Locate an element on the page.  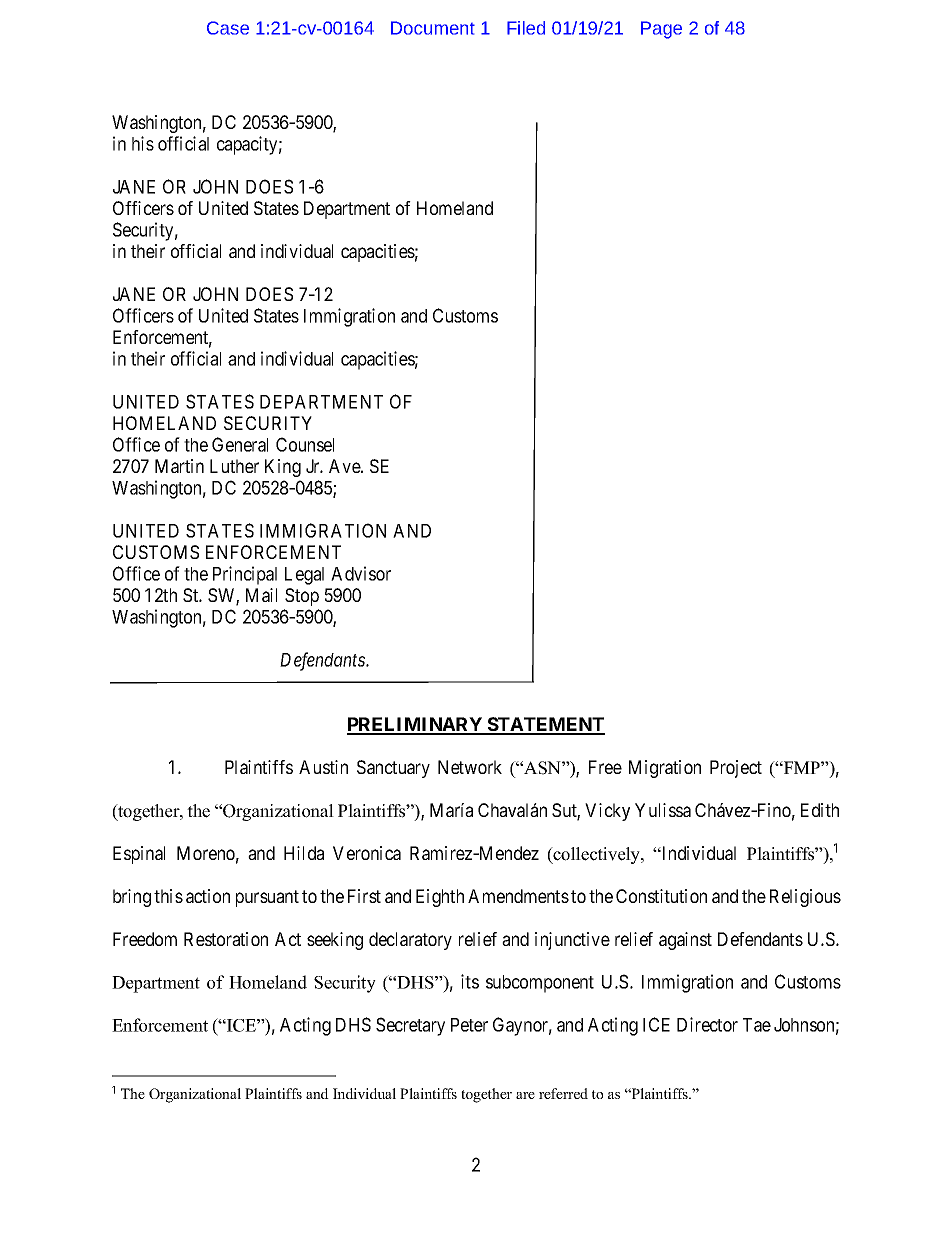
Document is located at coordinates (433, 28).
